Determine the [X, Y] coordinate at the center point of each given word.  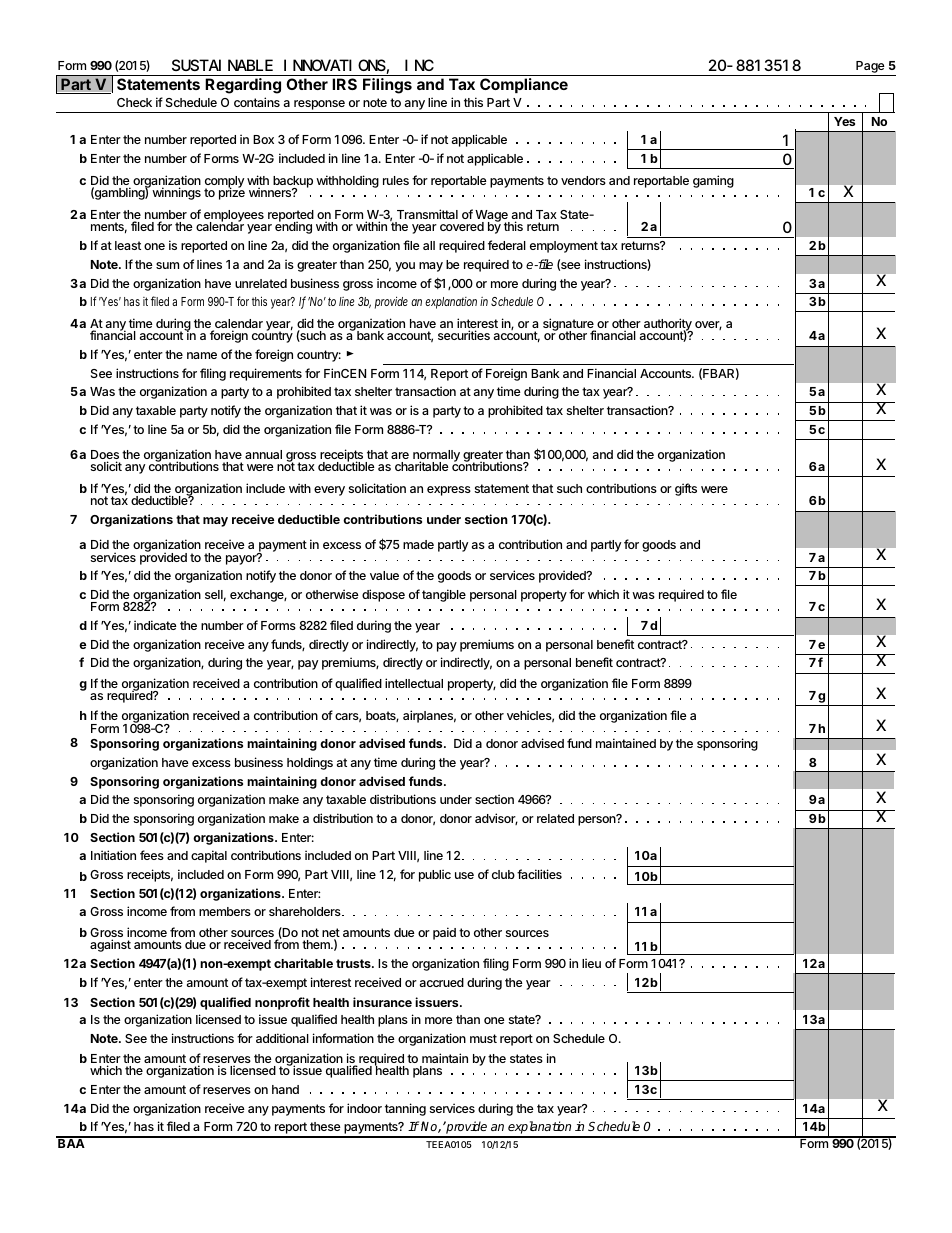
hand [285, 1089]
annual [263, 454]
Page [870, 67]
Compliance [524, 85]
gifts [686, 489]
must [483, 1038]
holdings [310, 763]
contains [257, 102]
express [449, 491]
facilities [539, 874]
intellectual [414, 683]
